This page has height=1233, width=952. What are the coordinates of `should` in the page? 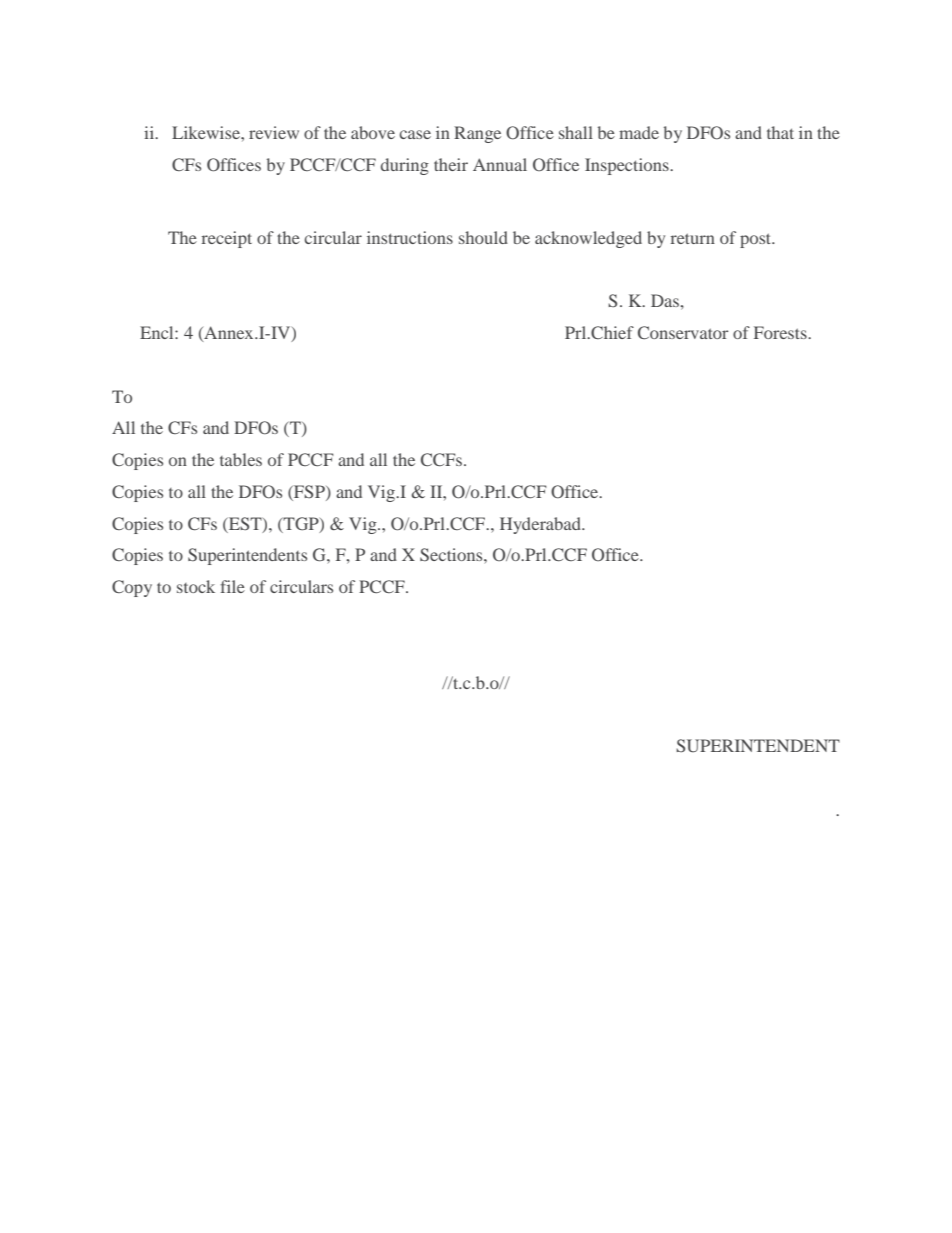 It's located at (483, 237).
